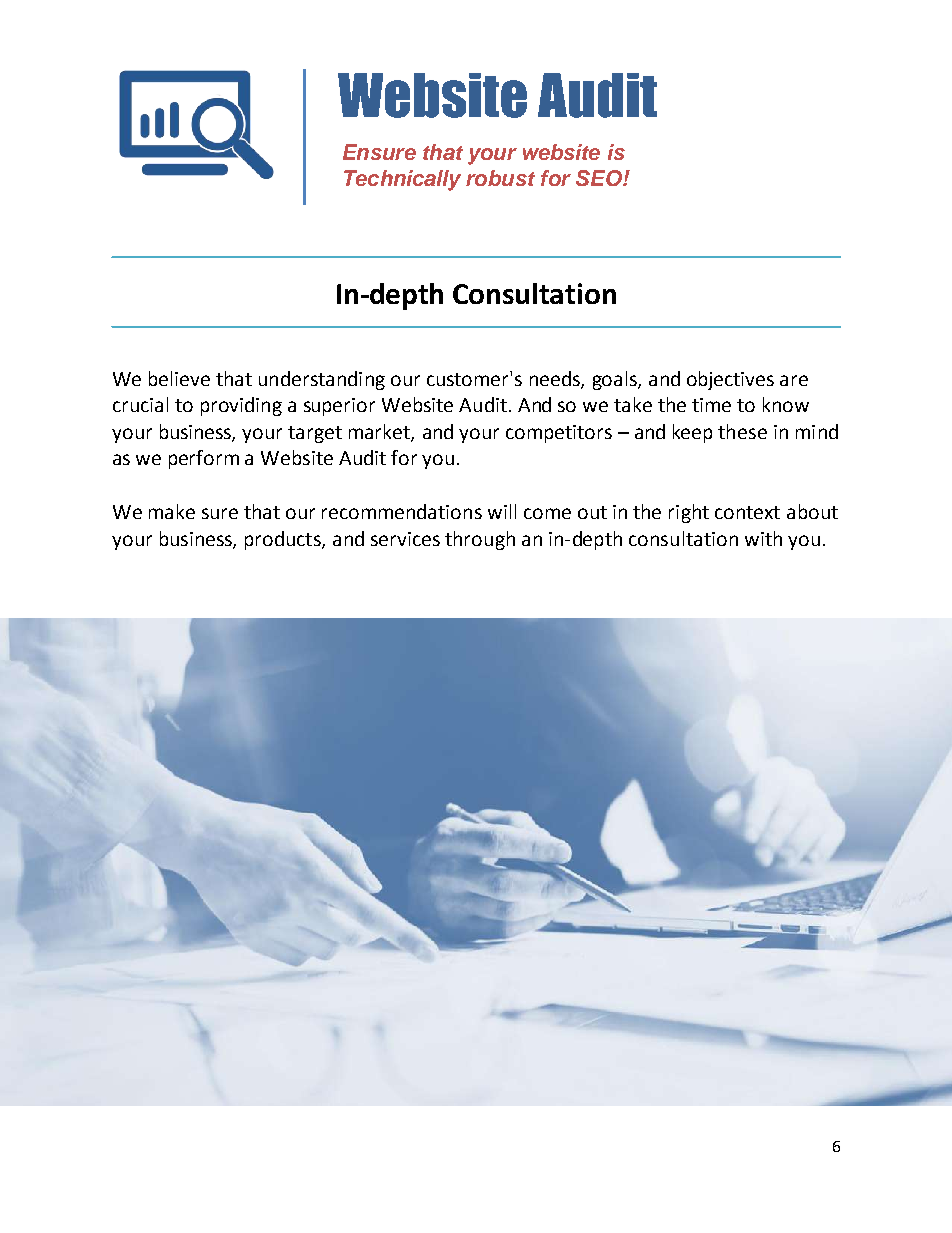  I want to click on believe, so click(179, 378).
